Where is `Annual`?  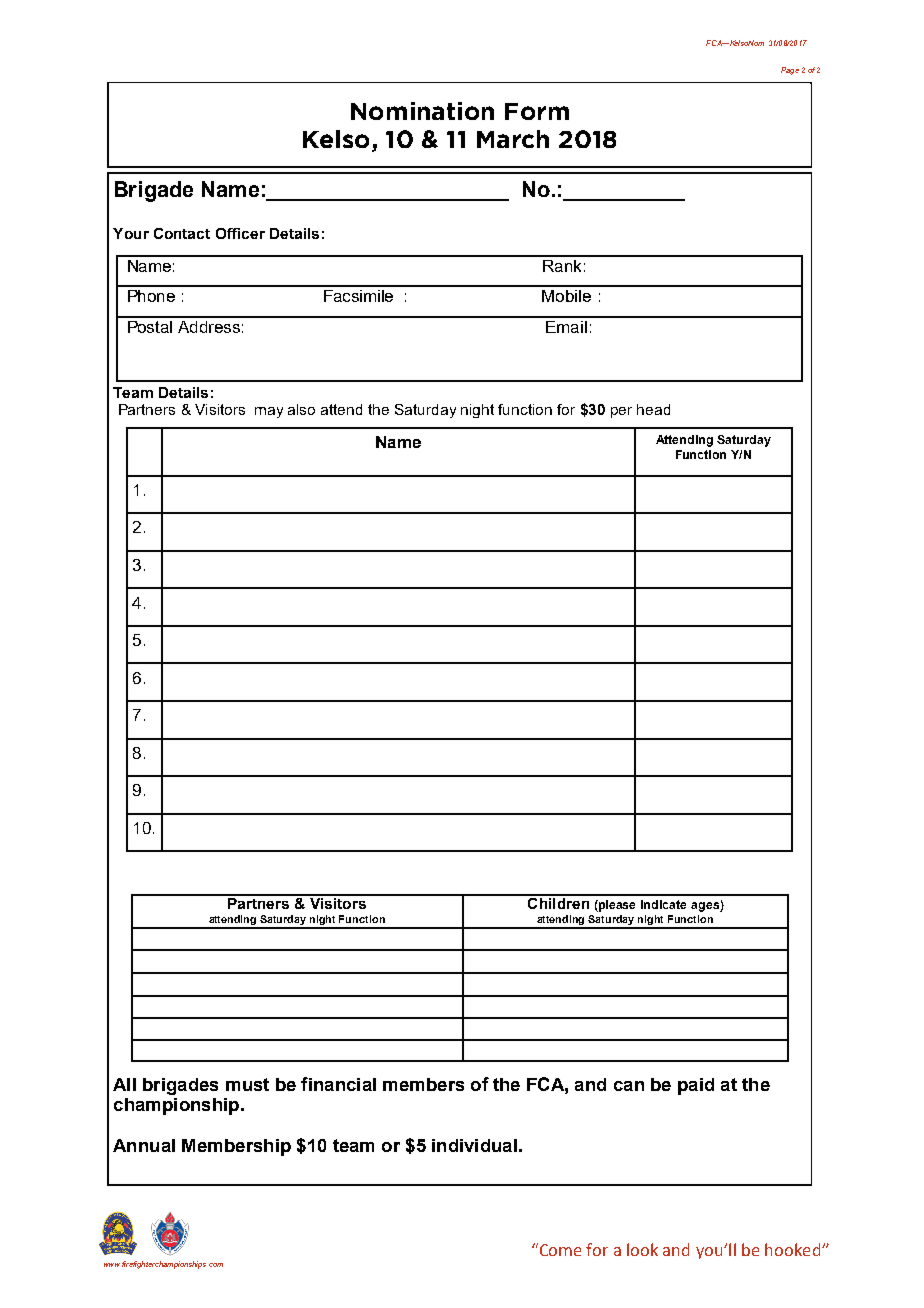 Annual is located at coordinates (144, 1145).
